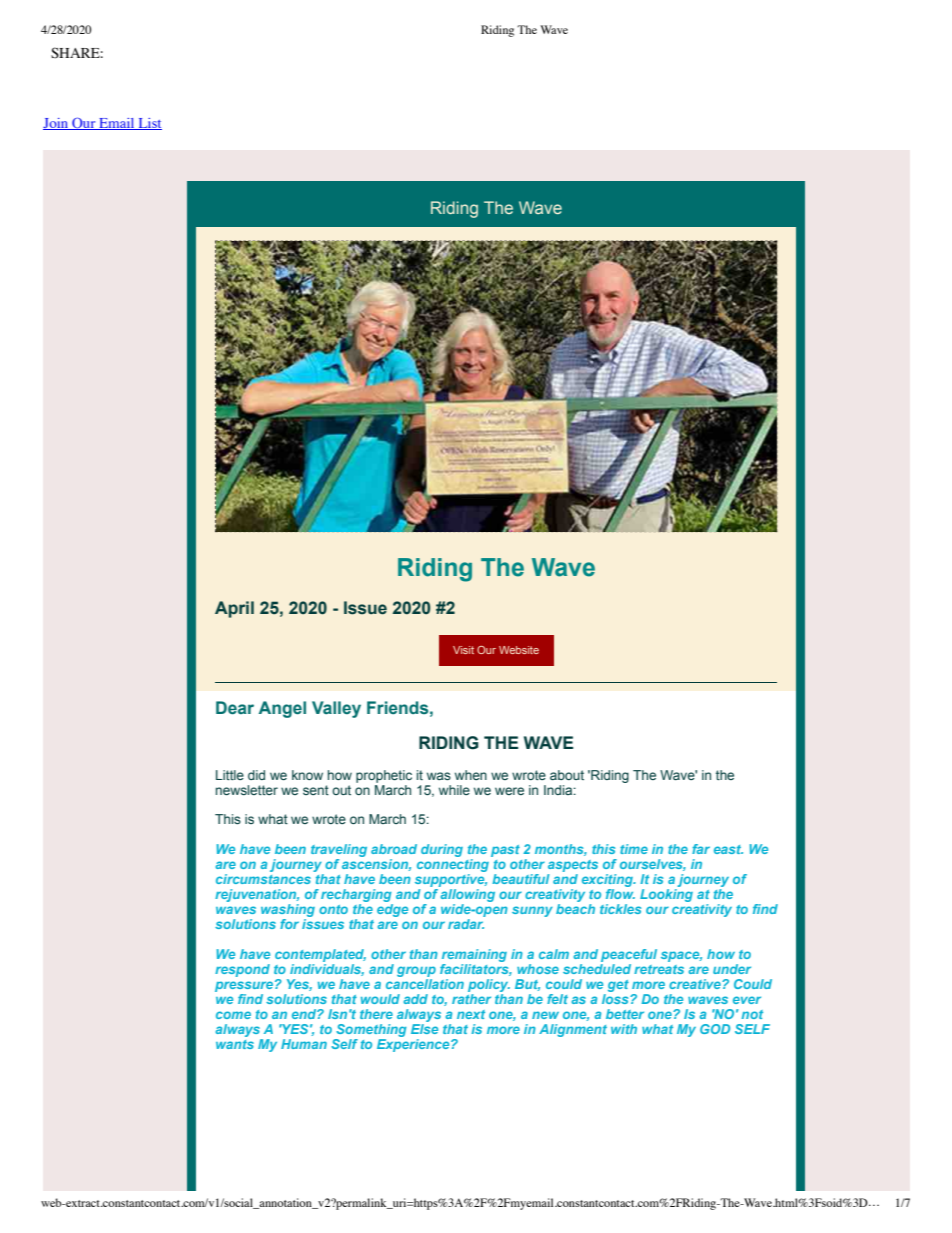 The height and width of the page is (1233, 952). Describe the element at coordinates (519, 650) in the page. I see `Website` at that location.
